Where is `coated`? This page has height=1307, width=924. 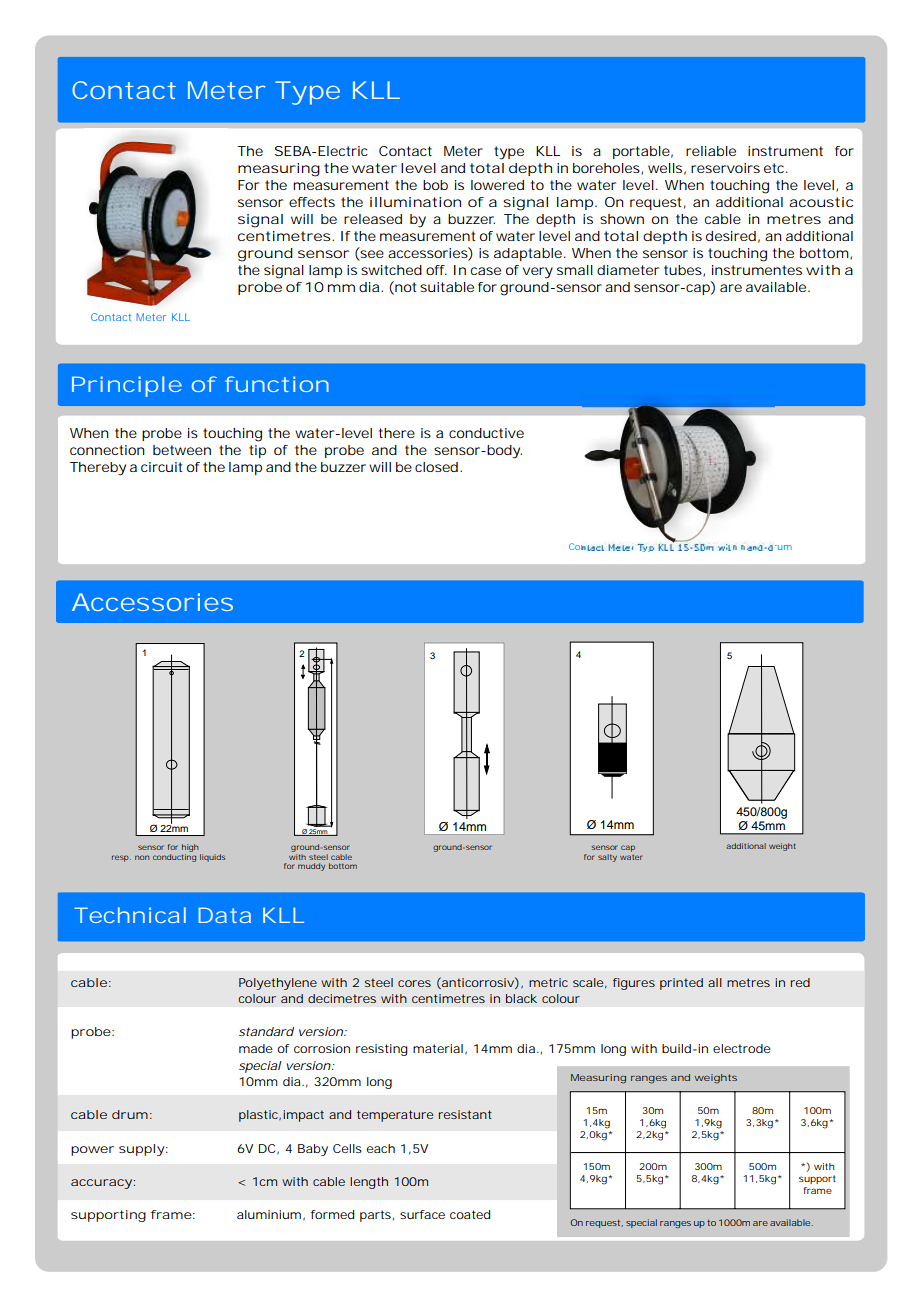 coated is located at coordinates (470, 1214).
